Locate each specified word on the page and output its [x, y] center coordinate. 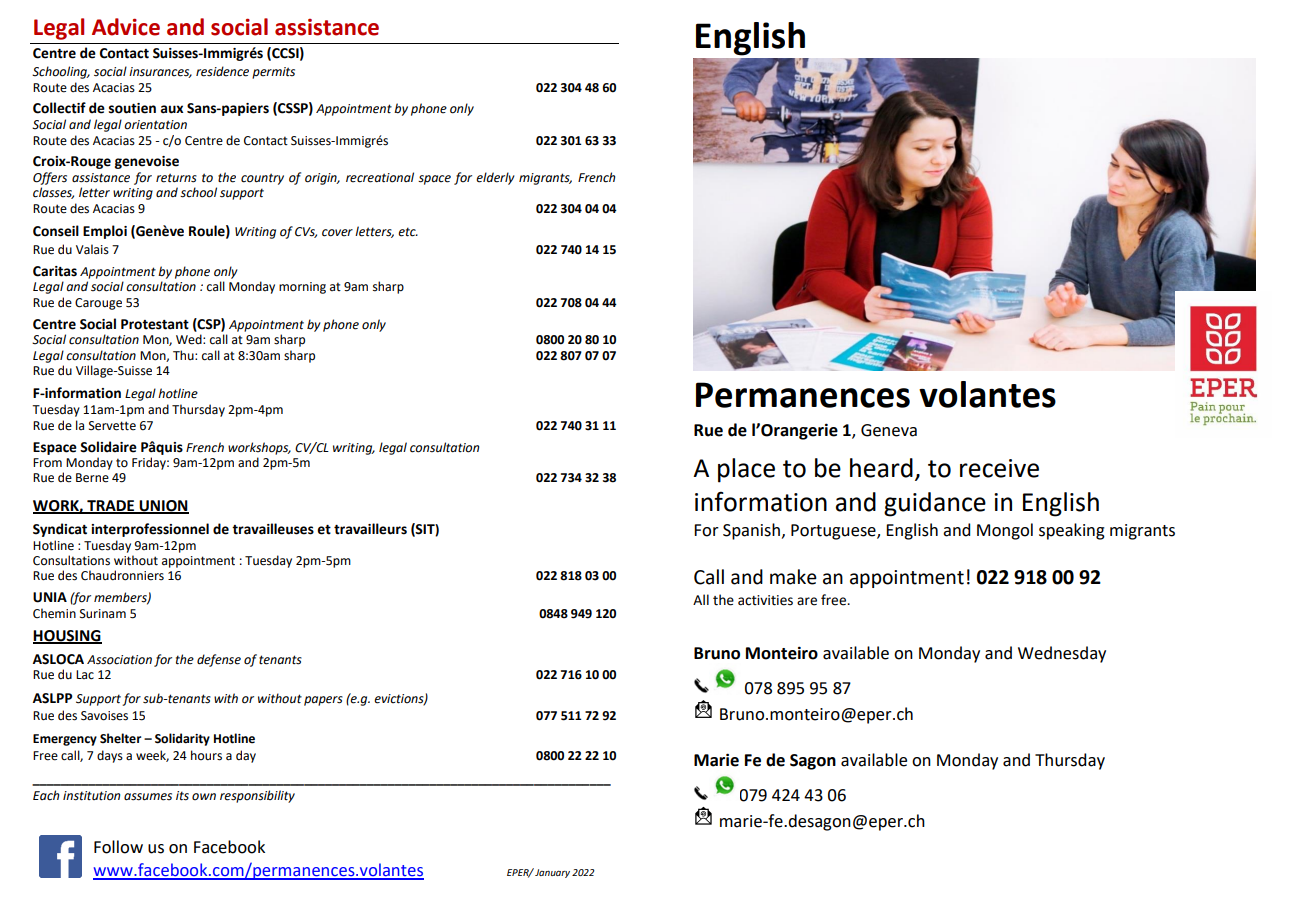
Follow [118, 847]
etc [408, 232]
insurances [160, 72]
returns [176, 178]
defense [219, 660]
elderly [495, 178]
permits [273, 73]
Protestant [155, 324]
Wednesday [1062, 654]
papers [323, 701]
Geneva [889, 430]
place [746, 470]
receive [999, 468]
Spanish [751, 531]
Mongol [1005, 531]
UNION [163, 506]
